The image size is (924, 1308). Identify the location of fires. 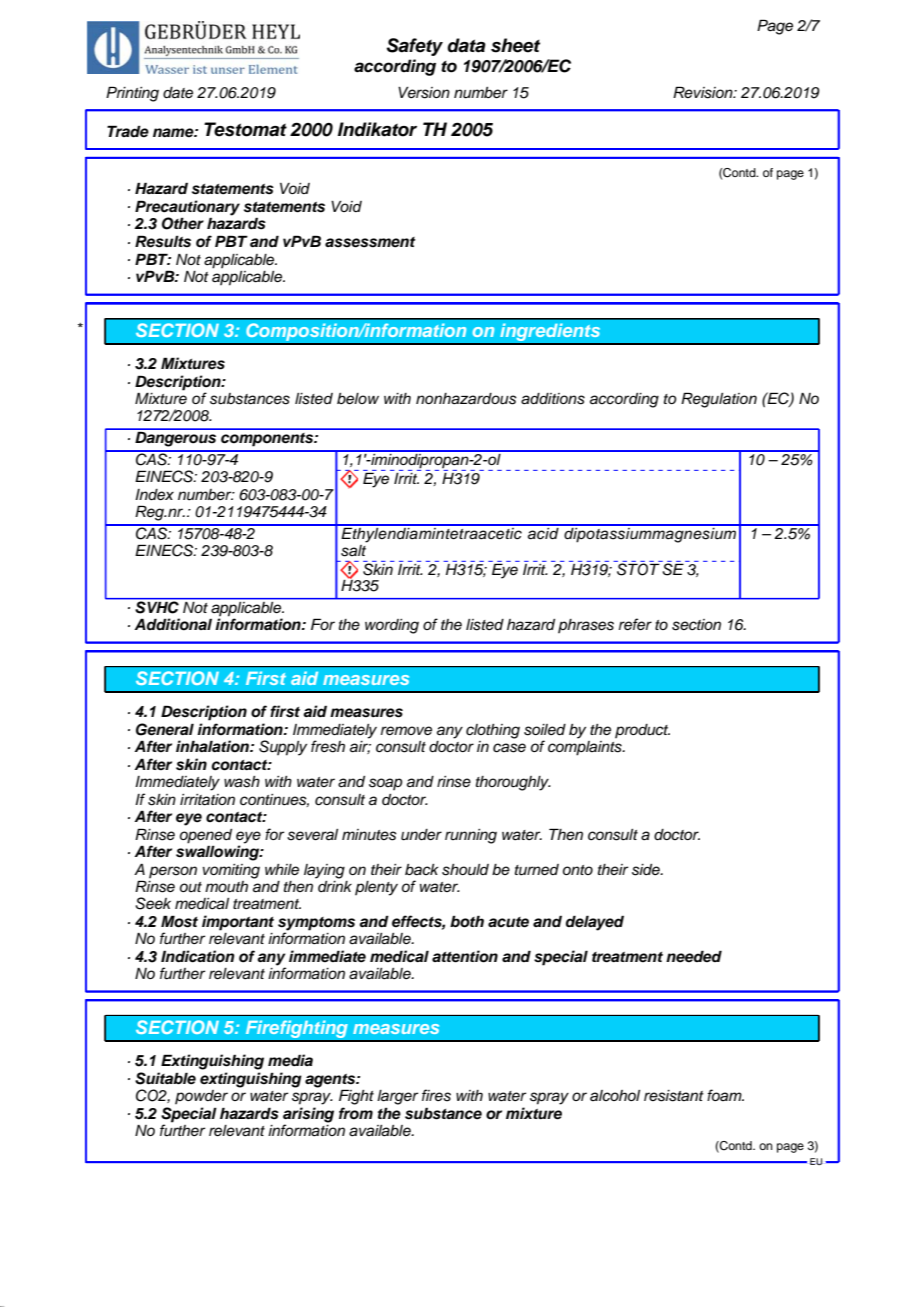
(436, 1095).
